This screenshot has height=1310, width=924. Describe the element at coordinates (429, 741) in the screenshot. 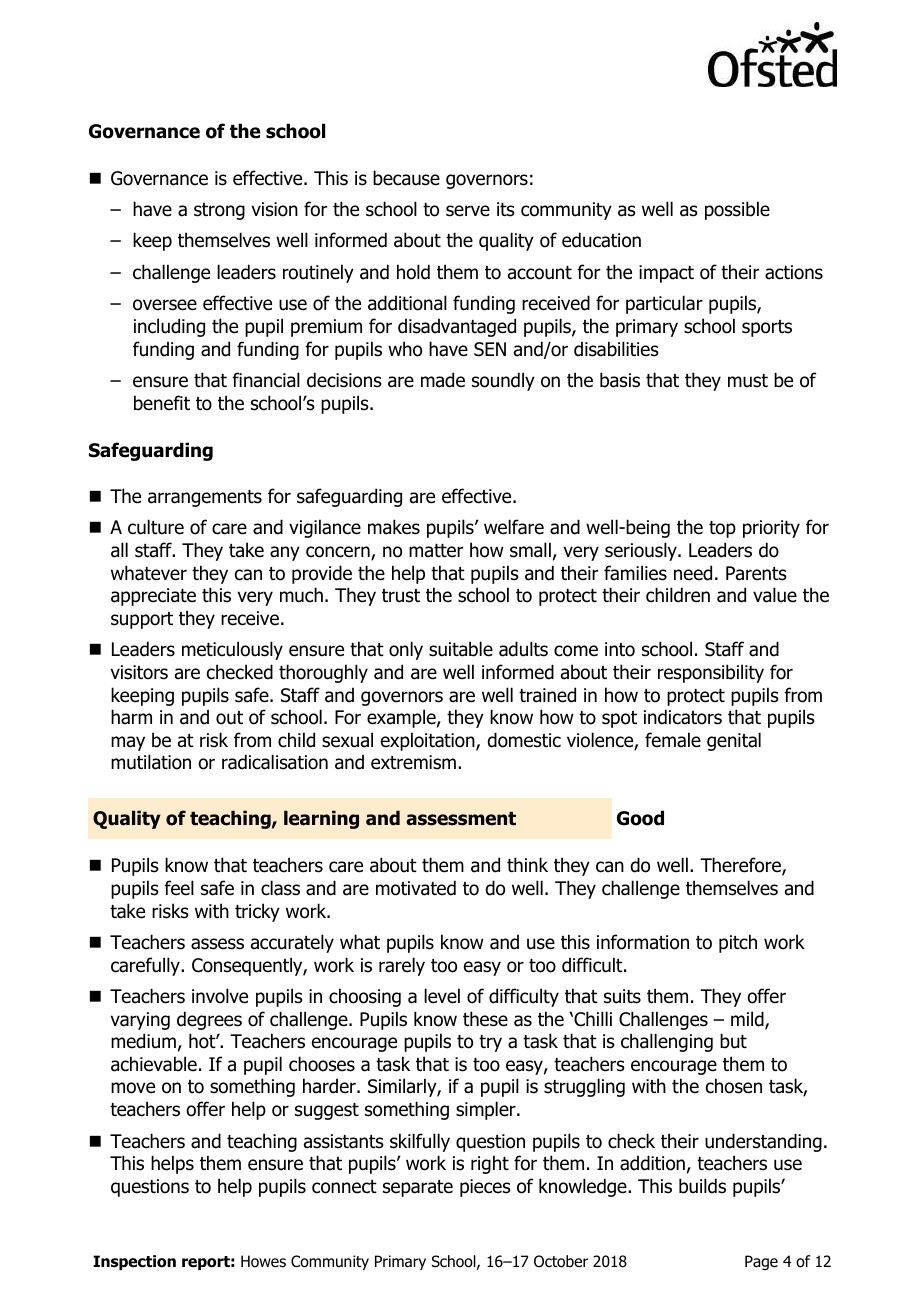

I see `exploitation` at that location.
